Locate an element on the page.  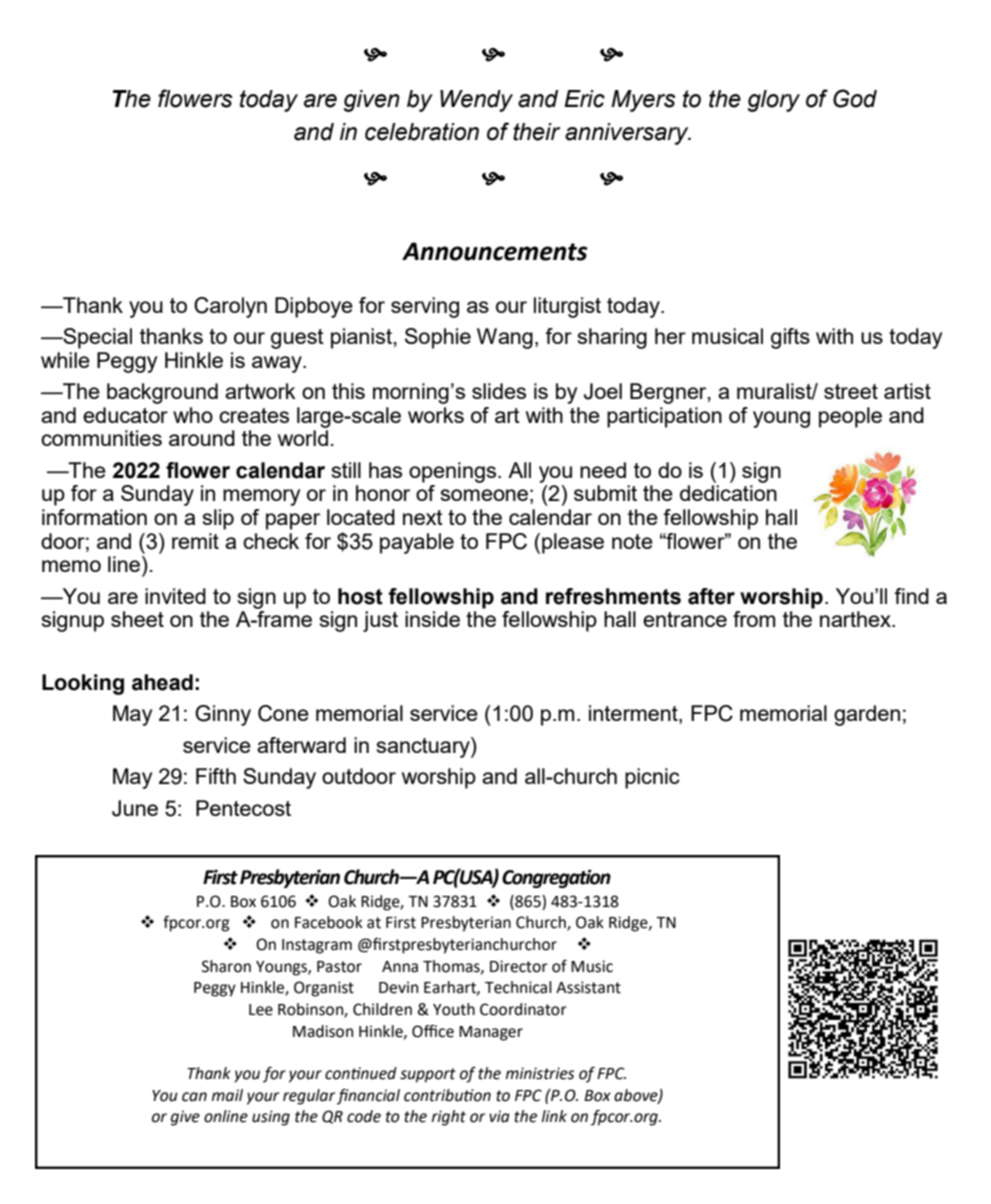
contribution is located at coordinates (447, 1095).
